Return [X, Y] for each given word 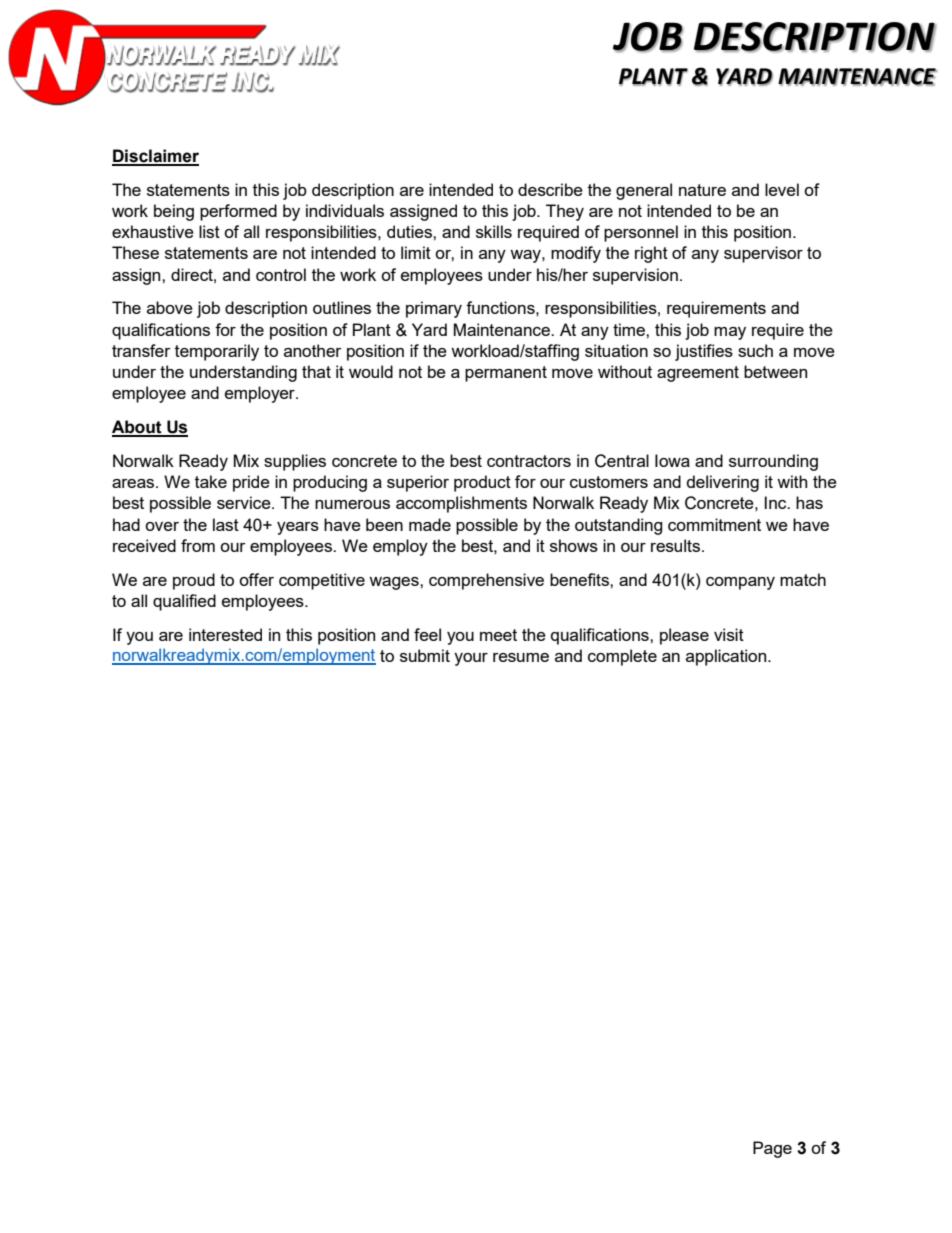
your [471, 659]
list [209, 231]
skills [494, 231]
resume [521, 657]
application [727, 657]
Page [772, 1149]
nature [702, 190]
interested [225, 634]
